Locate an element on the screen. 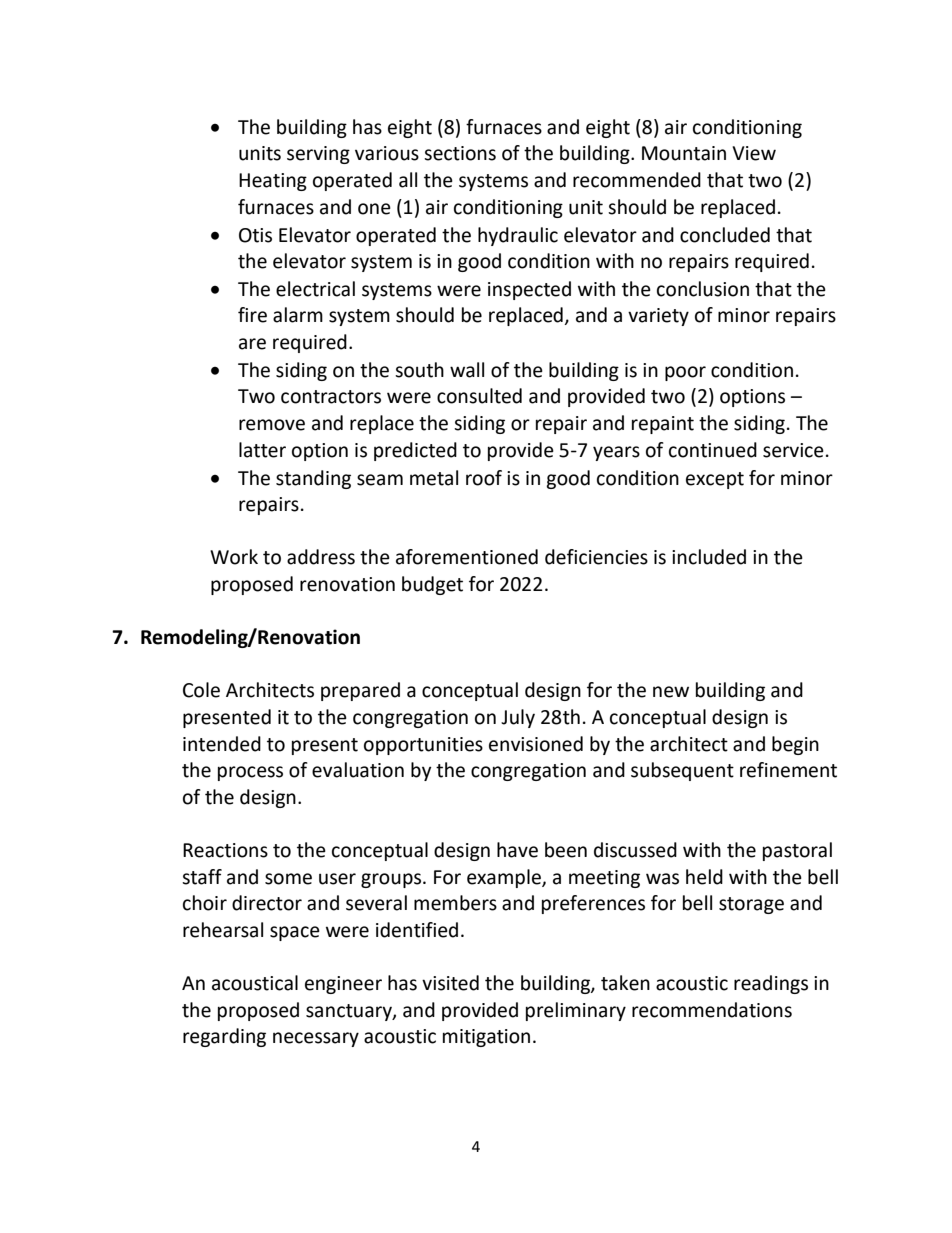  recommendations is located at coordinates (712, 1010).
